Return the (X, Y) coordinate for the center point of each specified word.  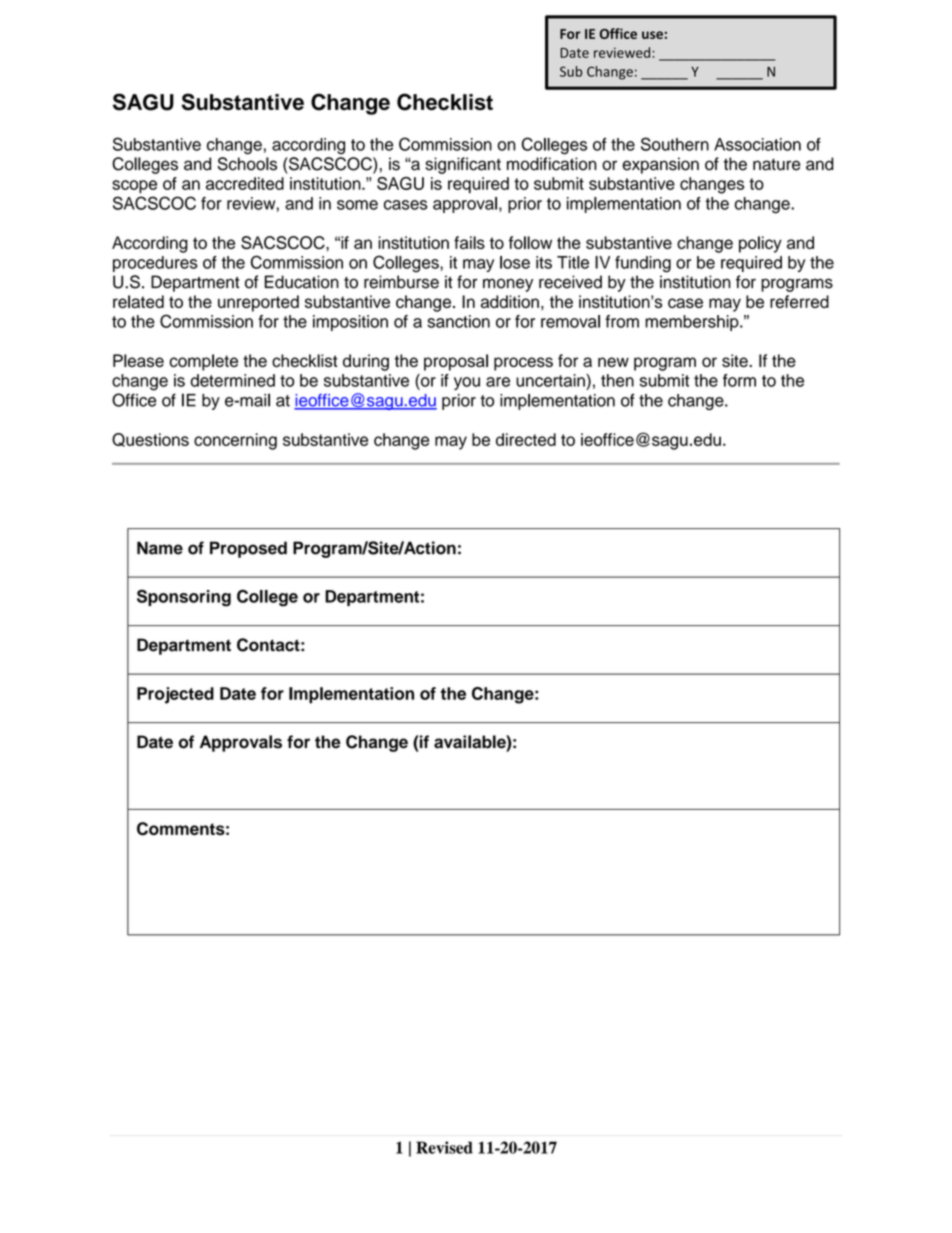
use (652, 35)
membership (693, 323)
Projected (175, 695)
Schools (247, 164)
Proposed (248, 549)
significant (463, 165)
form (739, 380)
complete (204, 362)
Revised (444, 1147)
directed (526, 439)
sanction (458, 321)
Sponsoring (184, 598)
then (617, 380)
